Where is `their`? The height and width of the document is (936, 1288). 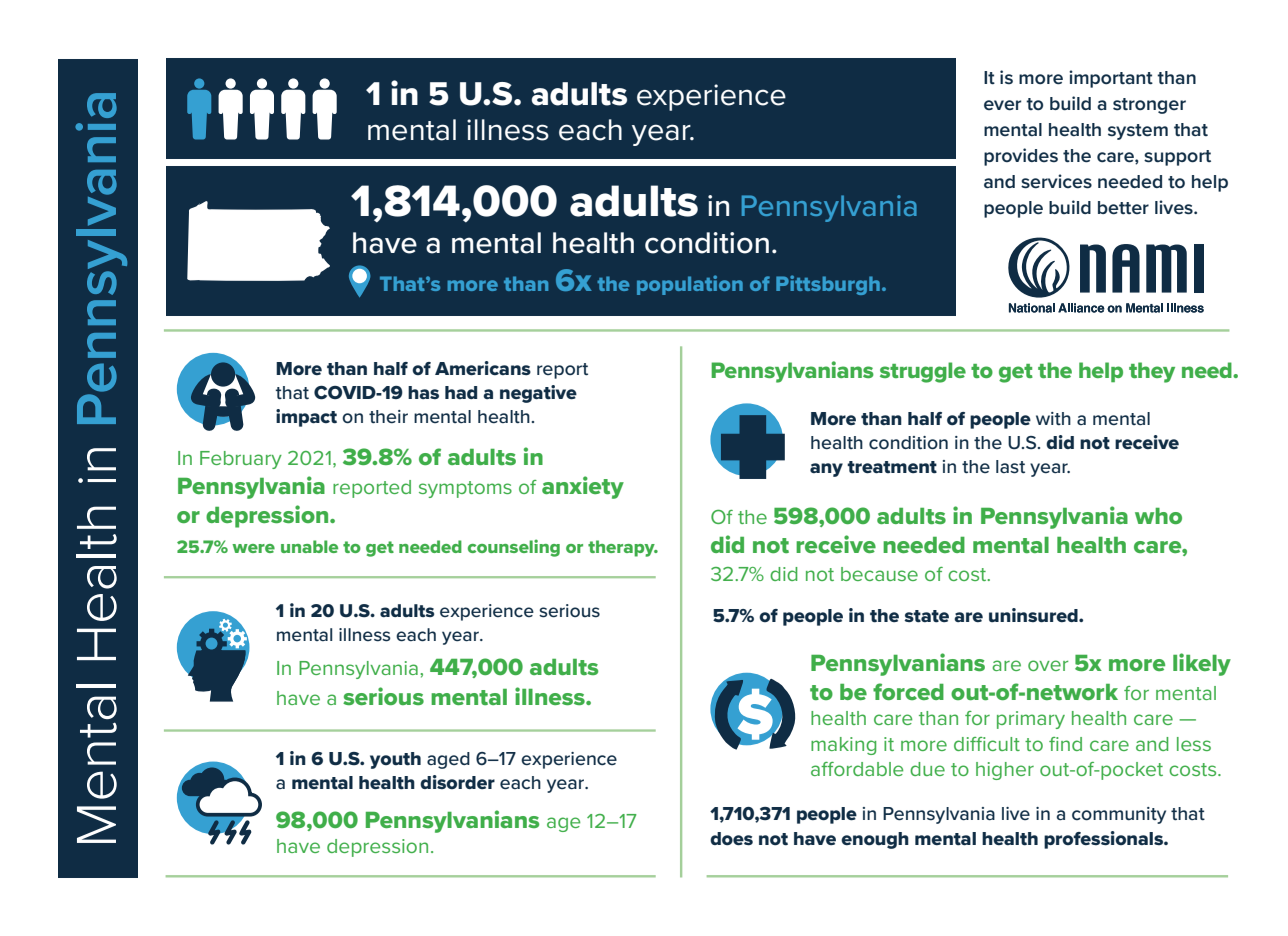
their is located at coordinates (388, 417).
